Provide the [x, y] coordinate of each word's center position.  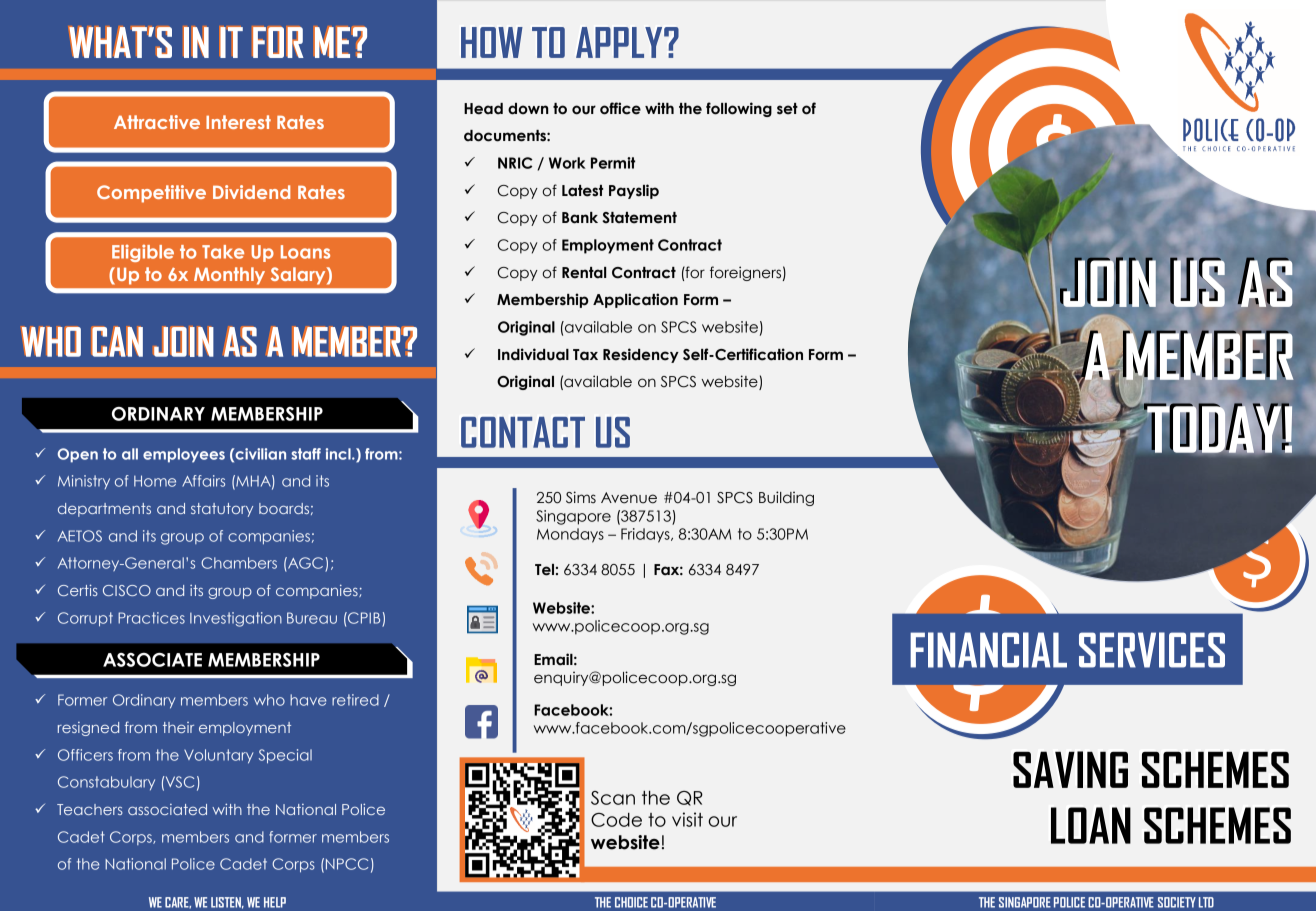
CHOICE [631, 902]
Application [635, 300]
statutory [222, 510]
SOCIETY [1177, 902]
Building [786, 498]
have [308, 700]
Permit [613, 163]
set [787, 109]
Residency [641, 355]
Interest [238, 122]
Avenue [629, 498]
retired [355, 700]
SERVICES [1152, 650]
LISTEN [227, 903]
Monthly [229, 276]
